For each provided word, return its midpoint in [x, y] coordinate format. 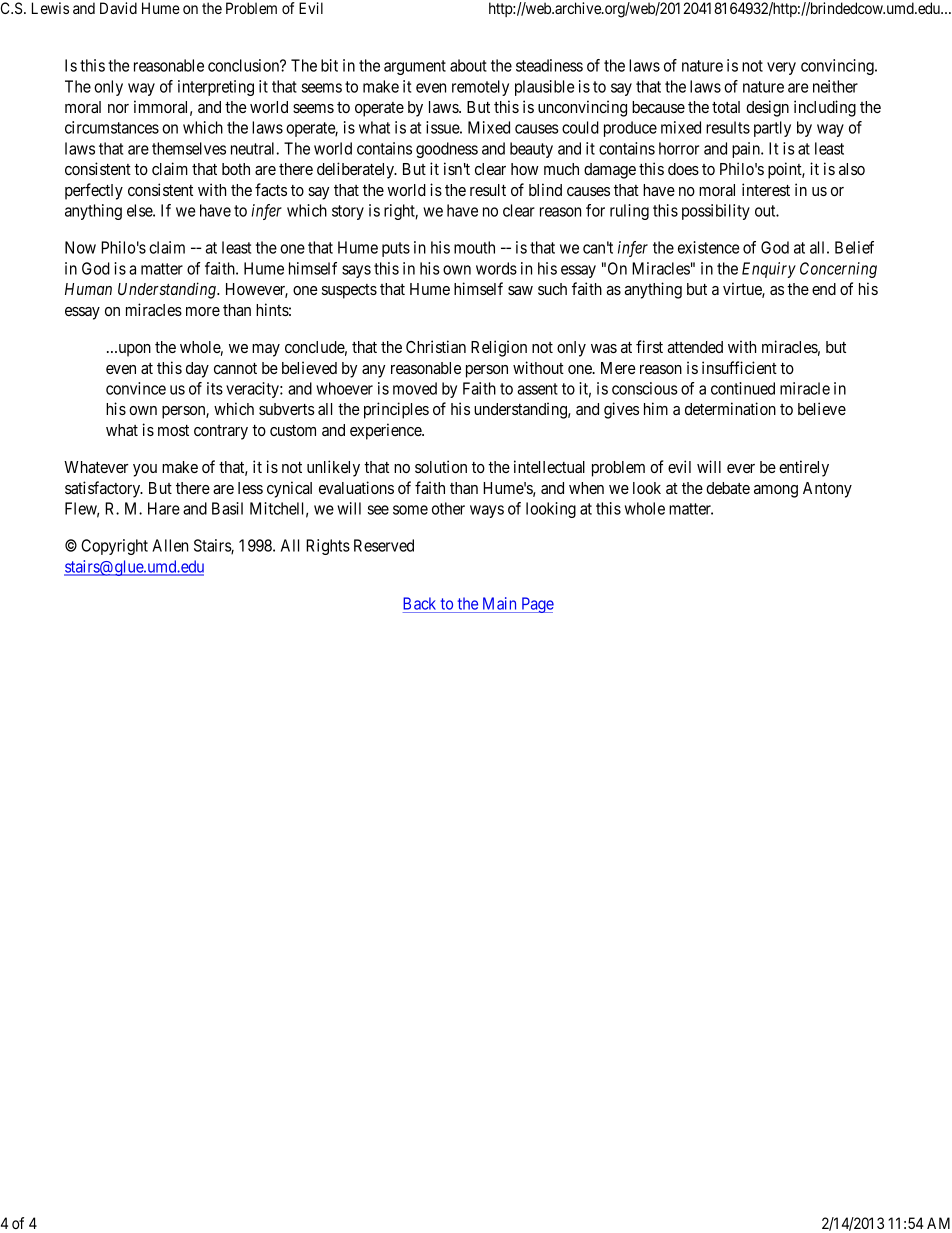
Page [536, 605]
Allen [170, 545]
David [118, 8]
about [468, 65]
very [781, 68]
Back [419, 603]
